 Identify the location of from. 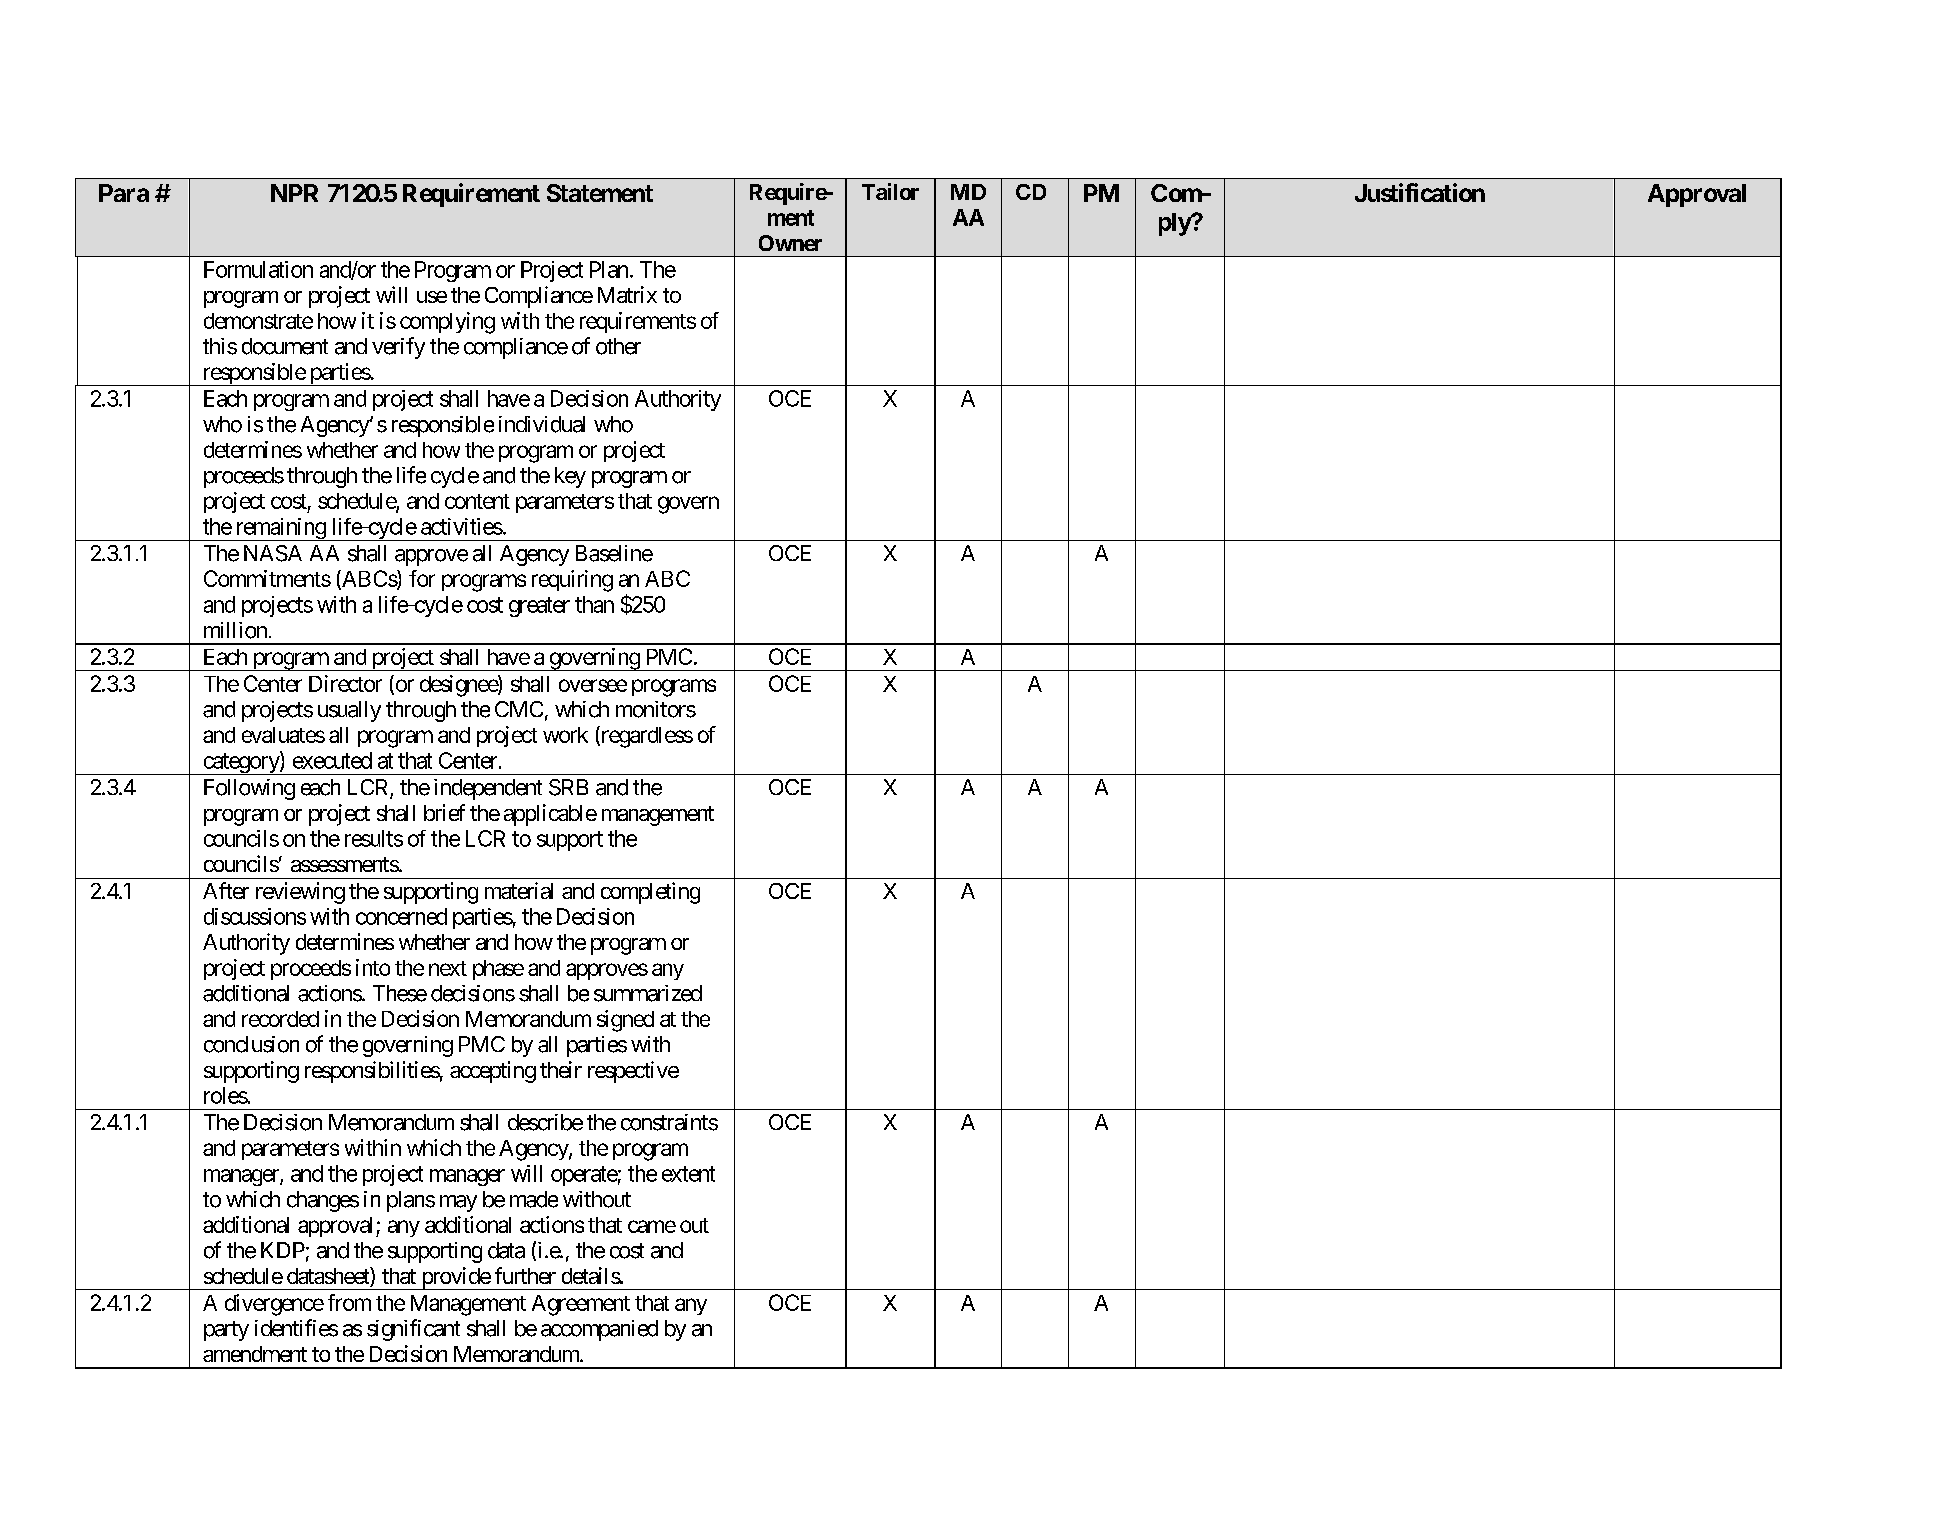
(349, 1302).
